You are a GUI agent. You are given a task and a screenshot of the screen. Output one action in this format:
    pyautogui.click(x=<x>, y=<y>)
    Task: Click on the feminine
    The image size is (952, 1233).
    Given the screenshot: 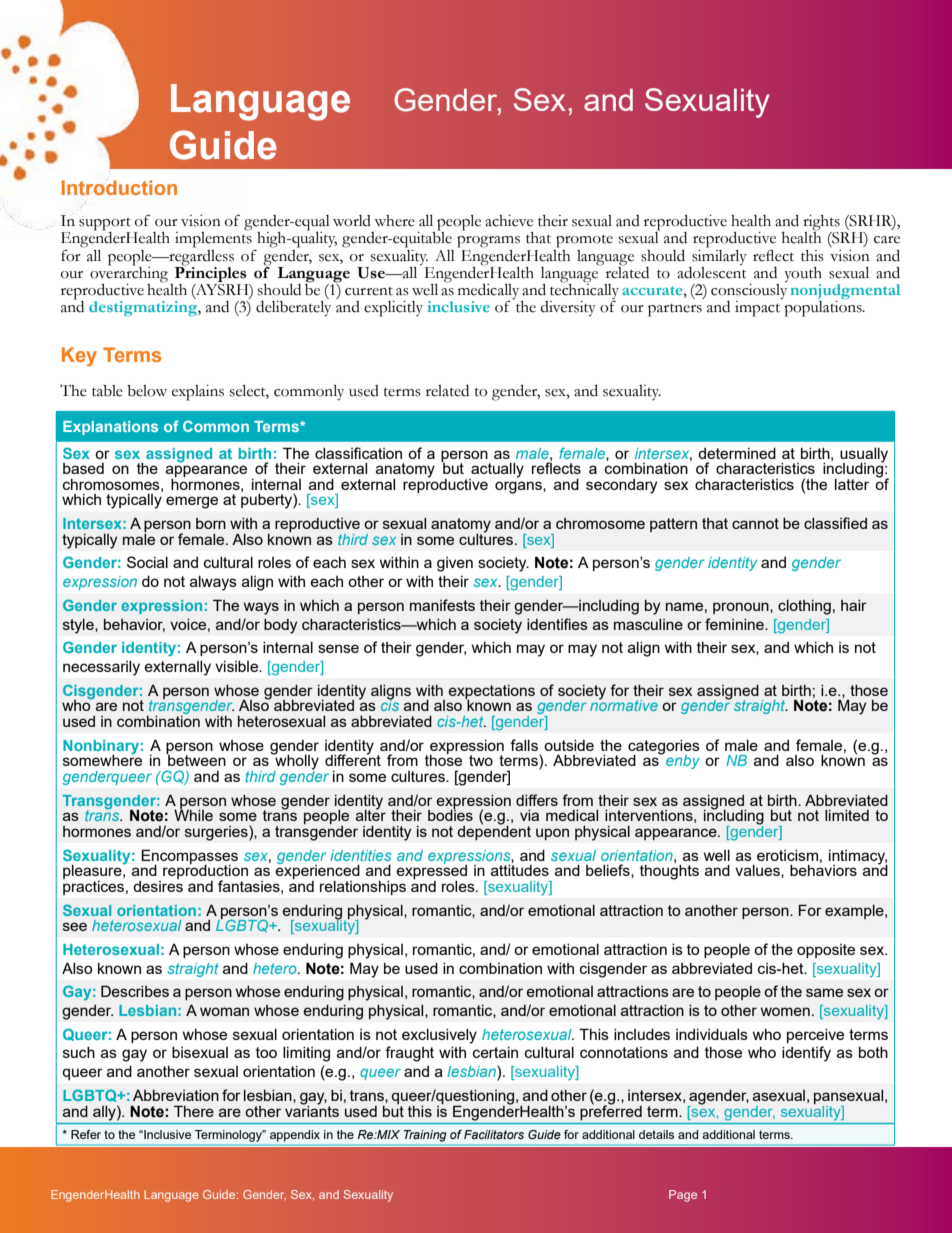 What is the action you would take?
    pyautogui.click(x=735, y=624)
